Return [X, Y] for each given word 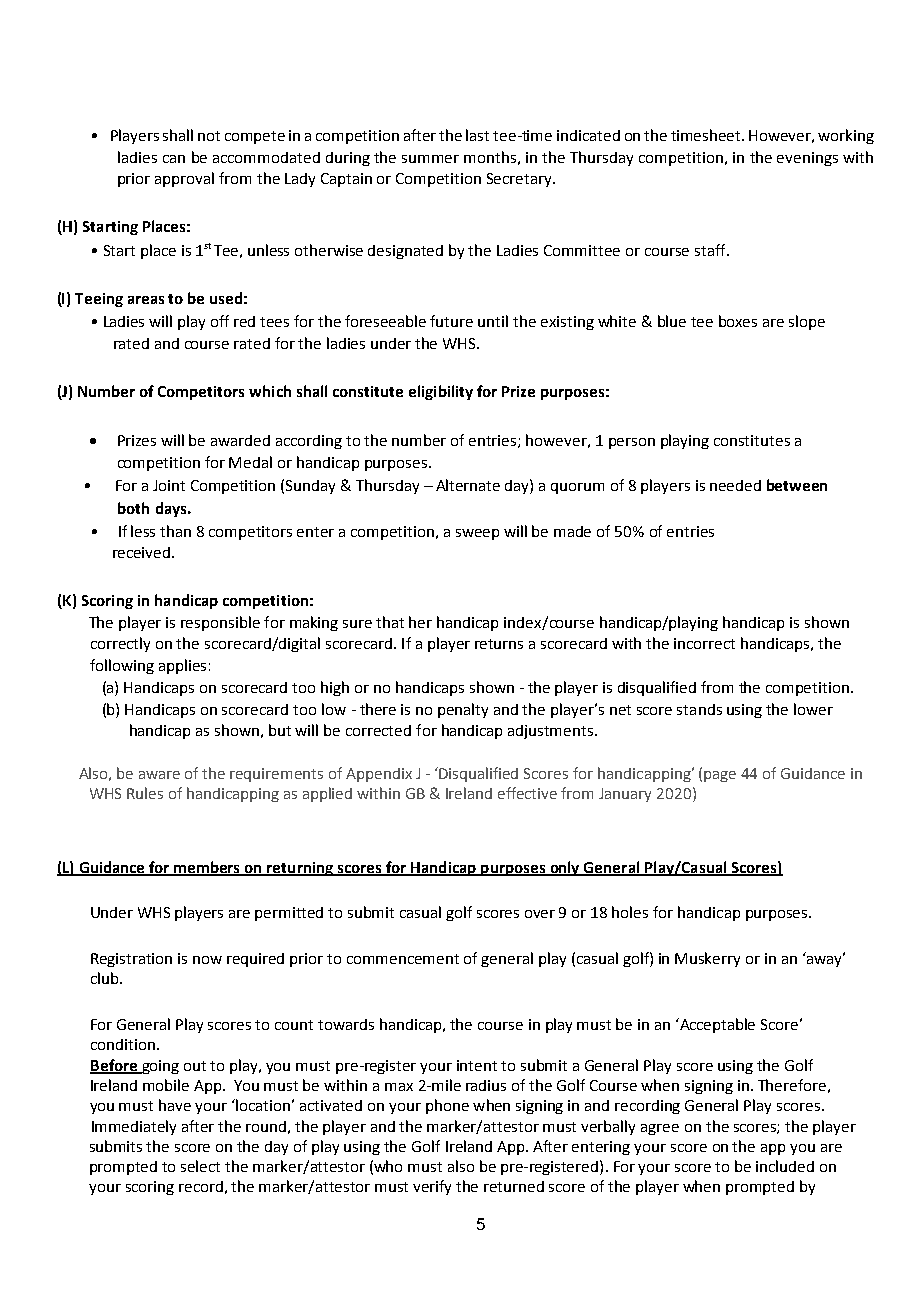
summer [430, 159]
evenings [807, 159]
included [785, 1166]
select [200, 1166]
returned [514, 1186]
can [174, 159]
